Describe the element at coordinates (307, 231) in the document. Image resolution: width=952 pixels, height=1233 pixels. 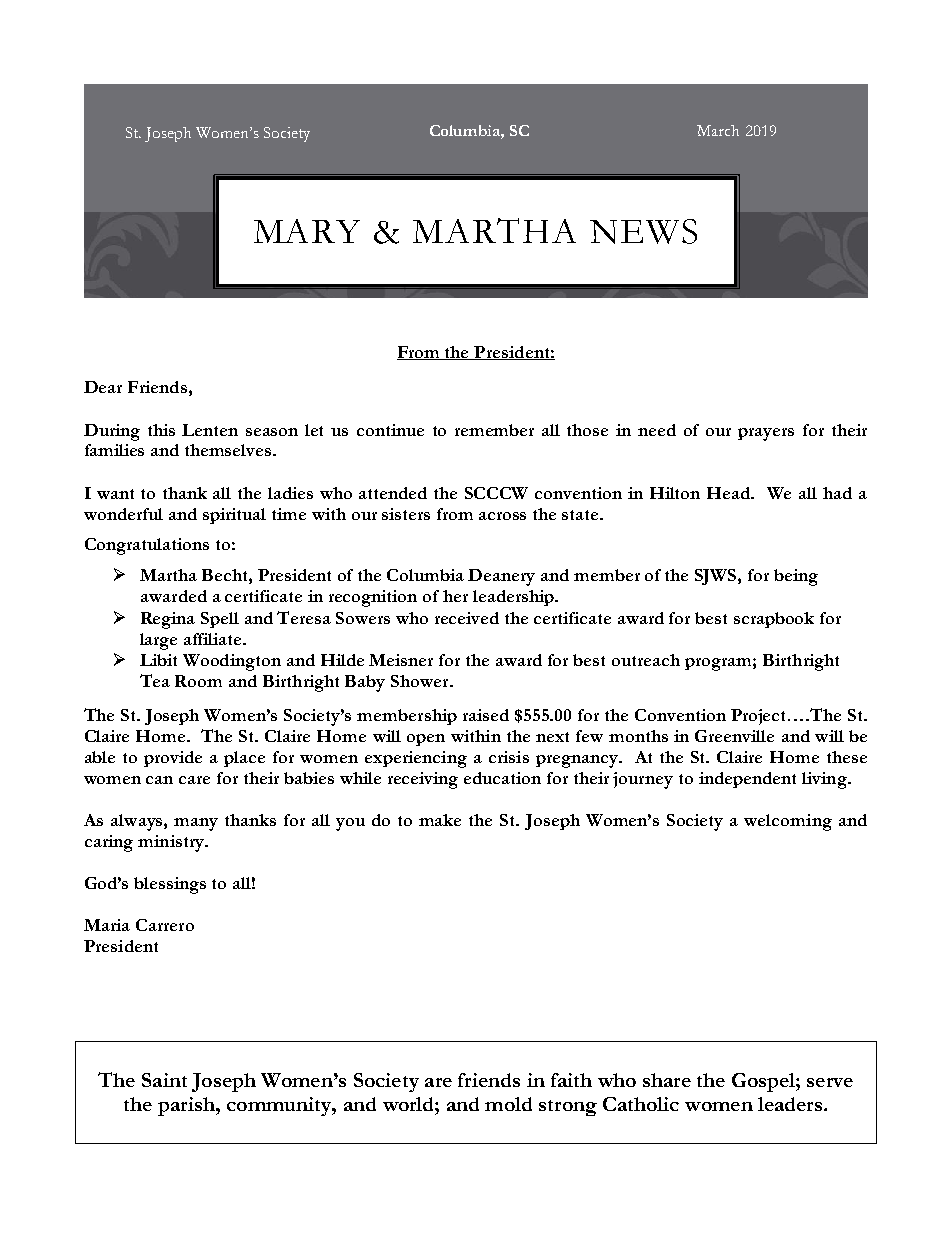
I see `MARY` at that location.
